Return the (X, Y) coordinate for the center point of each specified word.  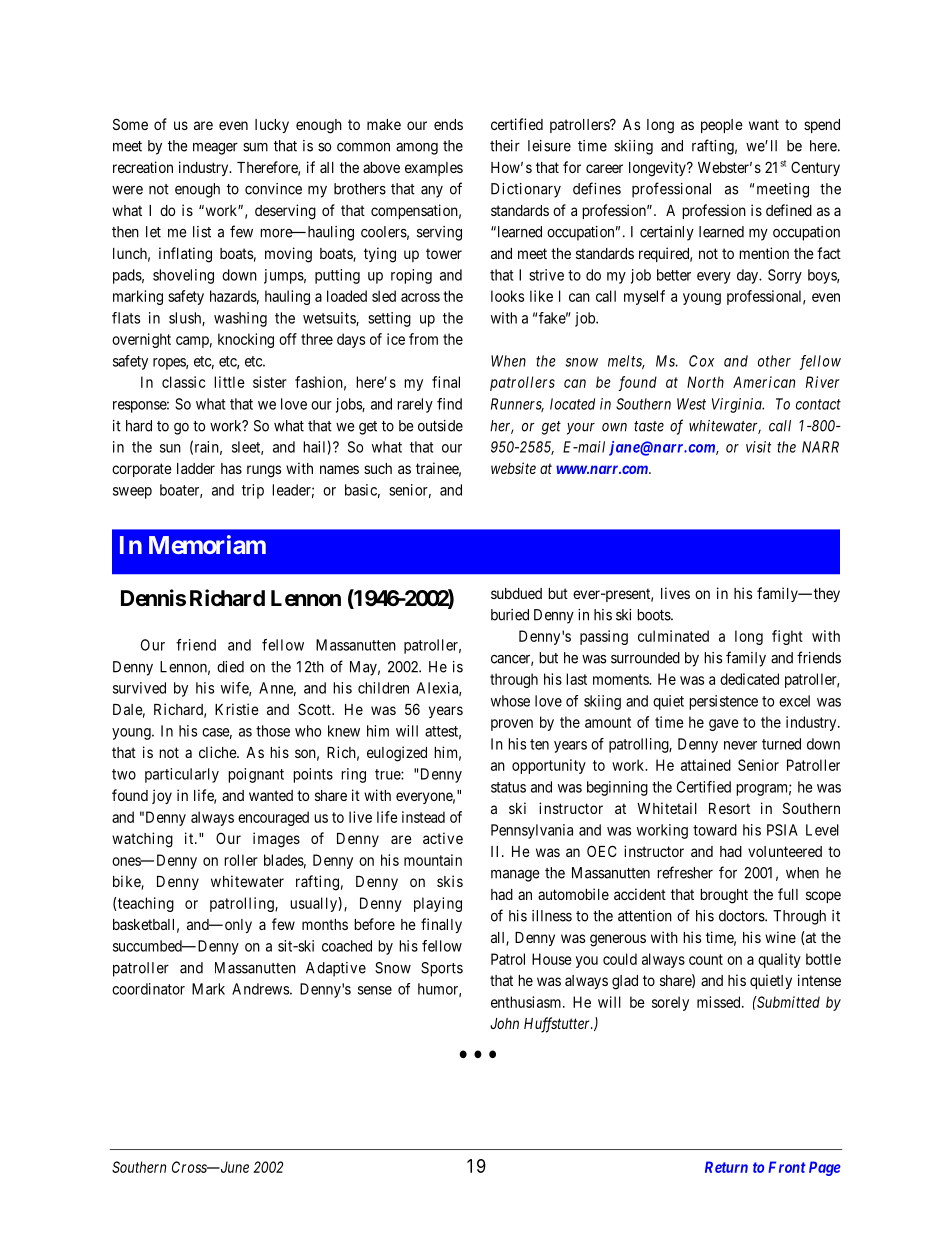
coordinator (148, 989)
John (504, 1023)
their (505, 146)
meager (215, 148)
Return (726, 1167)
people (722, 126)
